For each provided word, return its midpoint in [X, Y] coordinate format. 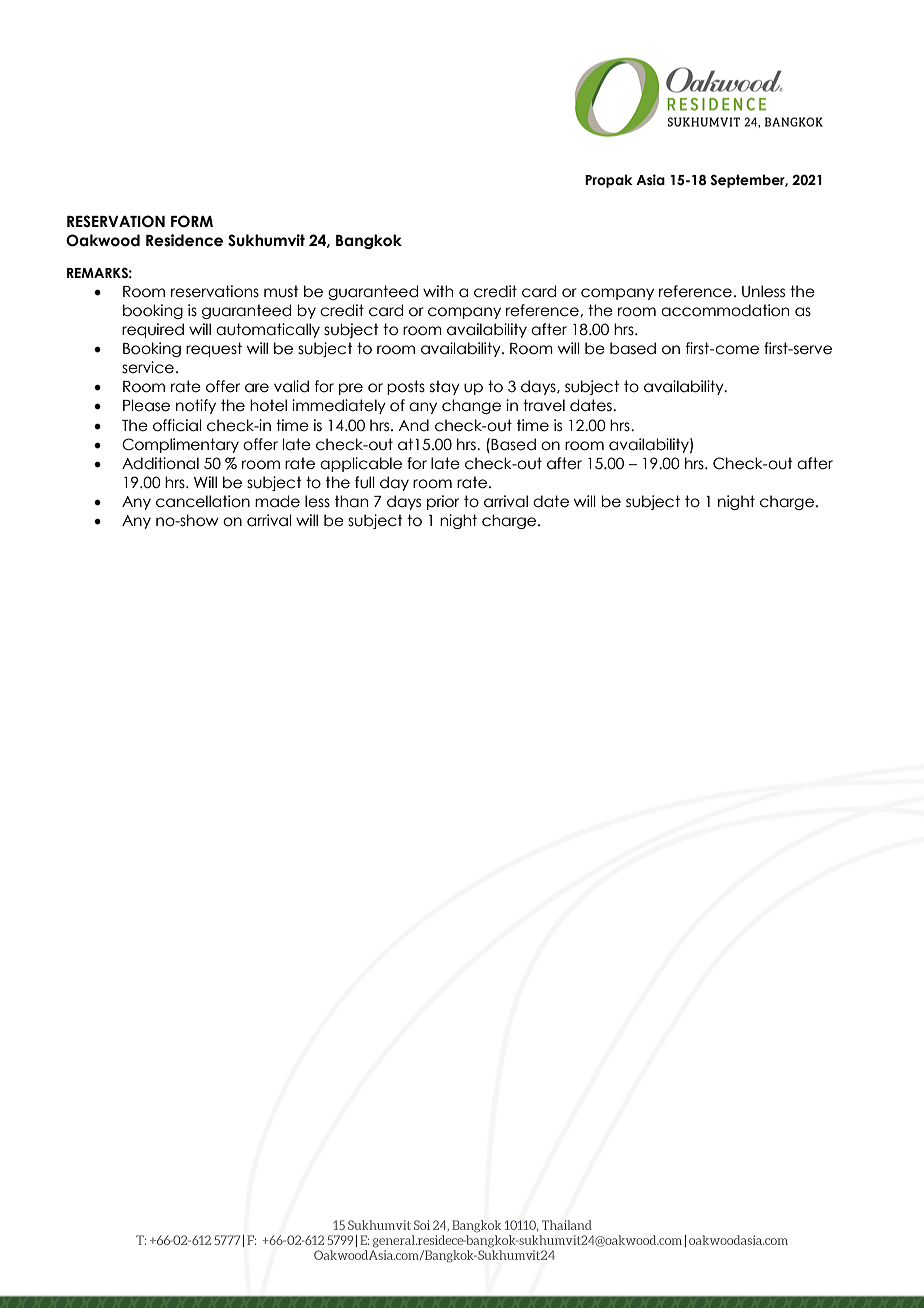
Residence [184, 240]
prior [443, 502]
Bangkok [369, 241]
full [365, 482]
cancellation [203, 501]
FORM [192, 221]
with [438, 291]
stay [445, 387]
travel [544, 405]
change [471, 406]
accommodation [725, 310]
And [413, 425]
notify [196, 406]
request [214, 349]
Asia [650, 180]
